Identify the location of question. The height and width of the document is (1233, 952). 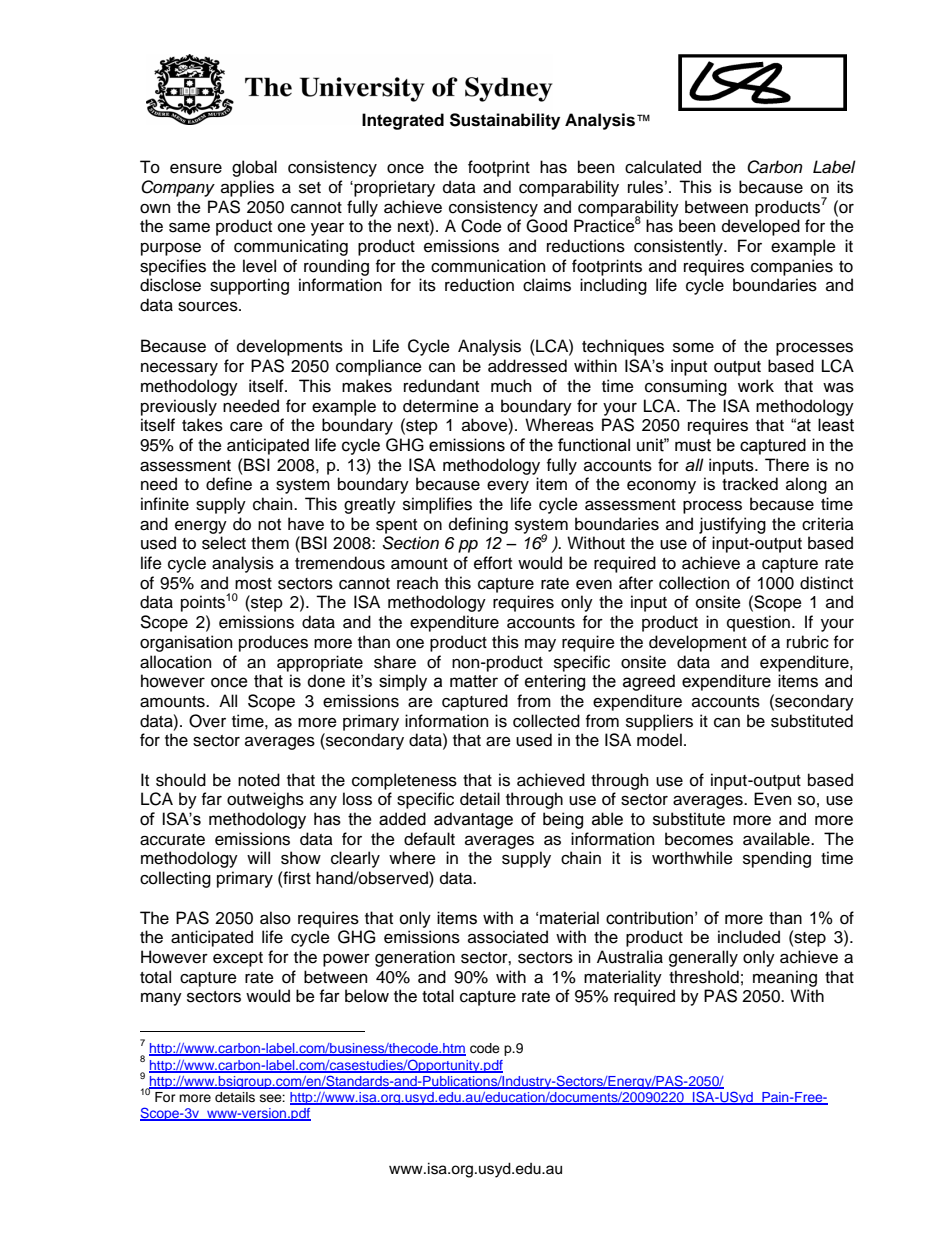
(758, 623).
